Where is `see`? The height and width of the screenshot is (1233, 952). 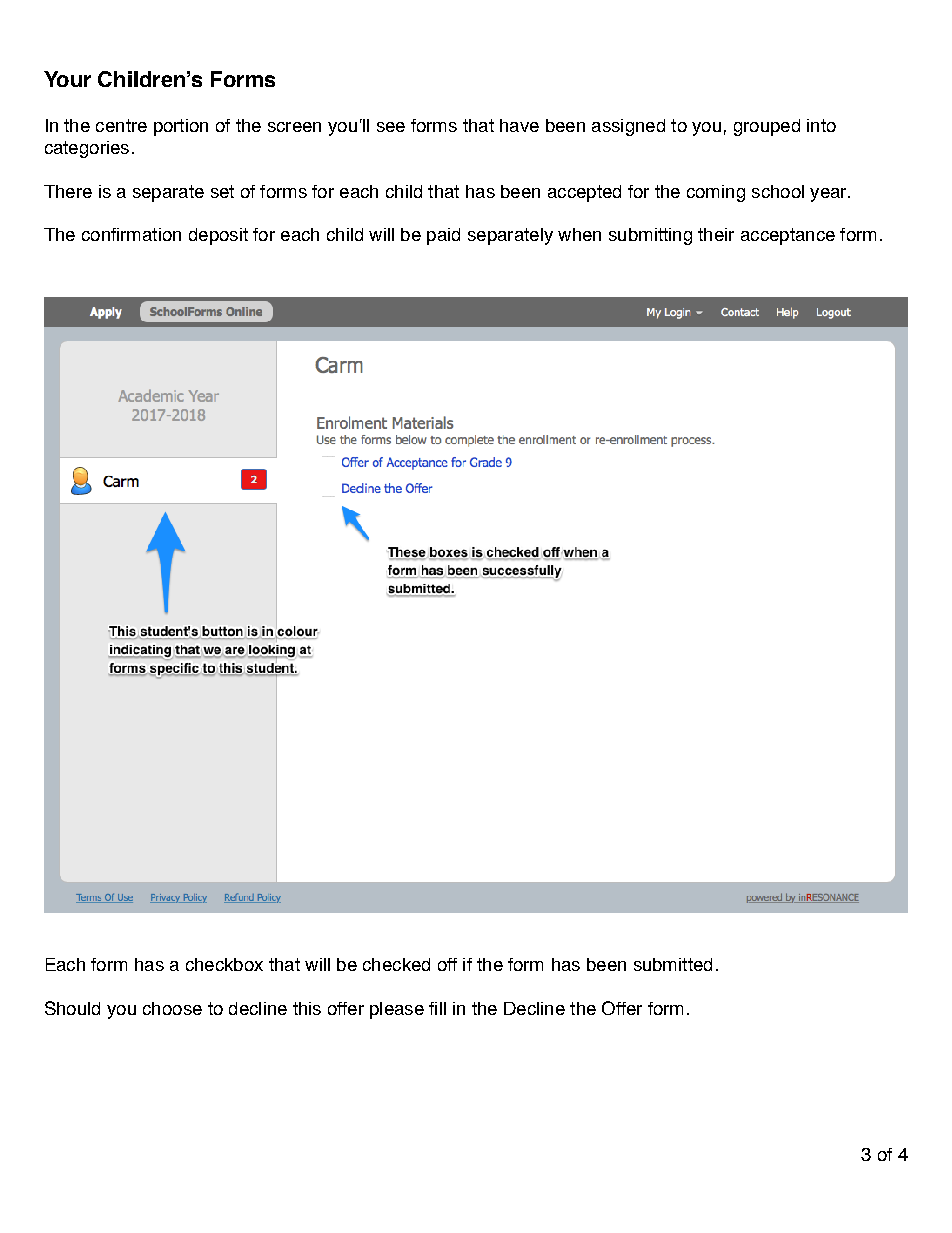
see is located at coordinates (391, 127).
